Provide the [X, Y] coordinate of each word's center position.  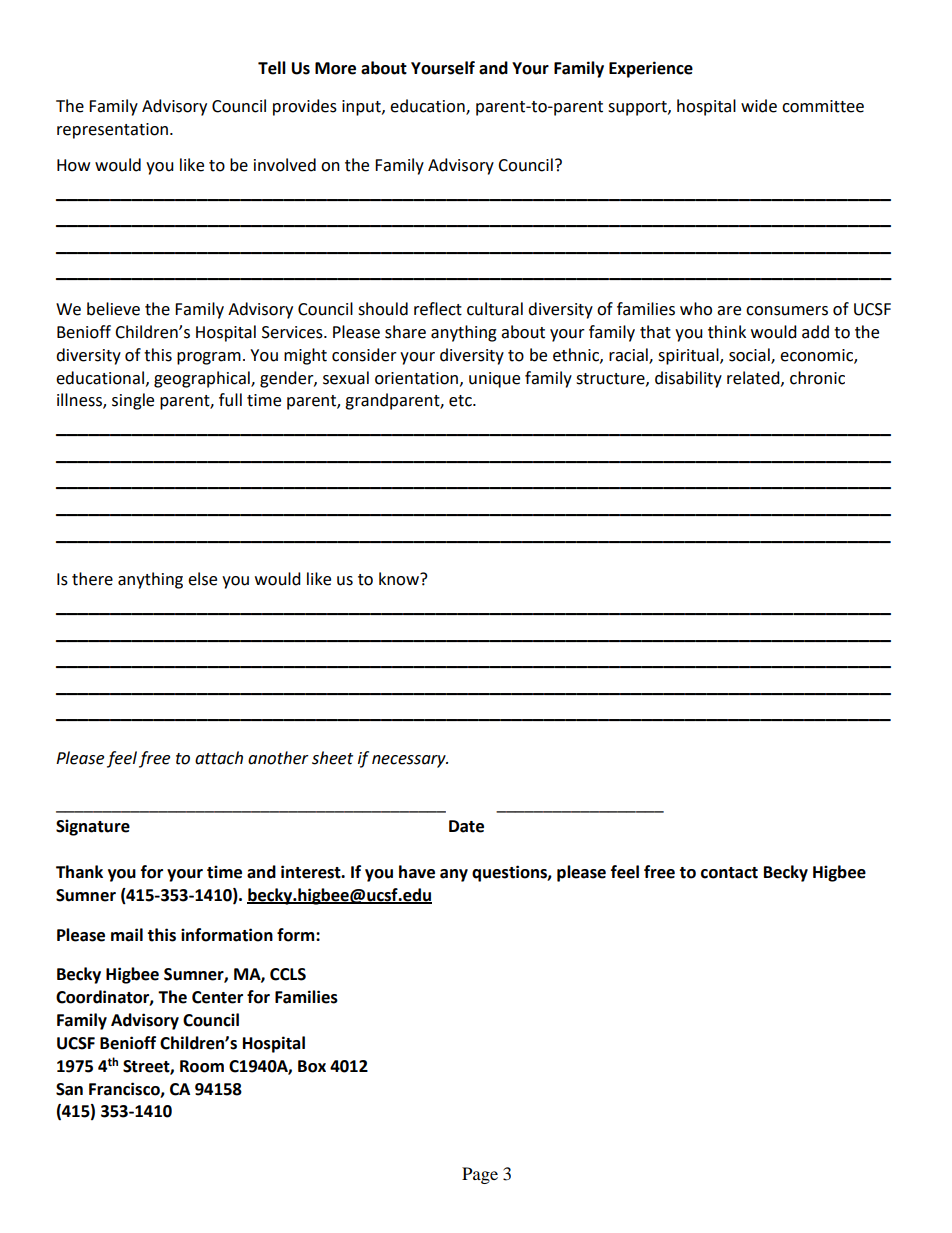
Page [480, 1175]
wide [759, 106]
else [202, 579]
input [362, 108]
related [754, 378]
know [400, 579]
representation [112, 131]
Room [202, 1066]
